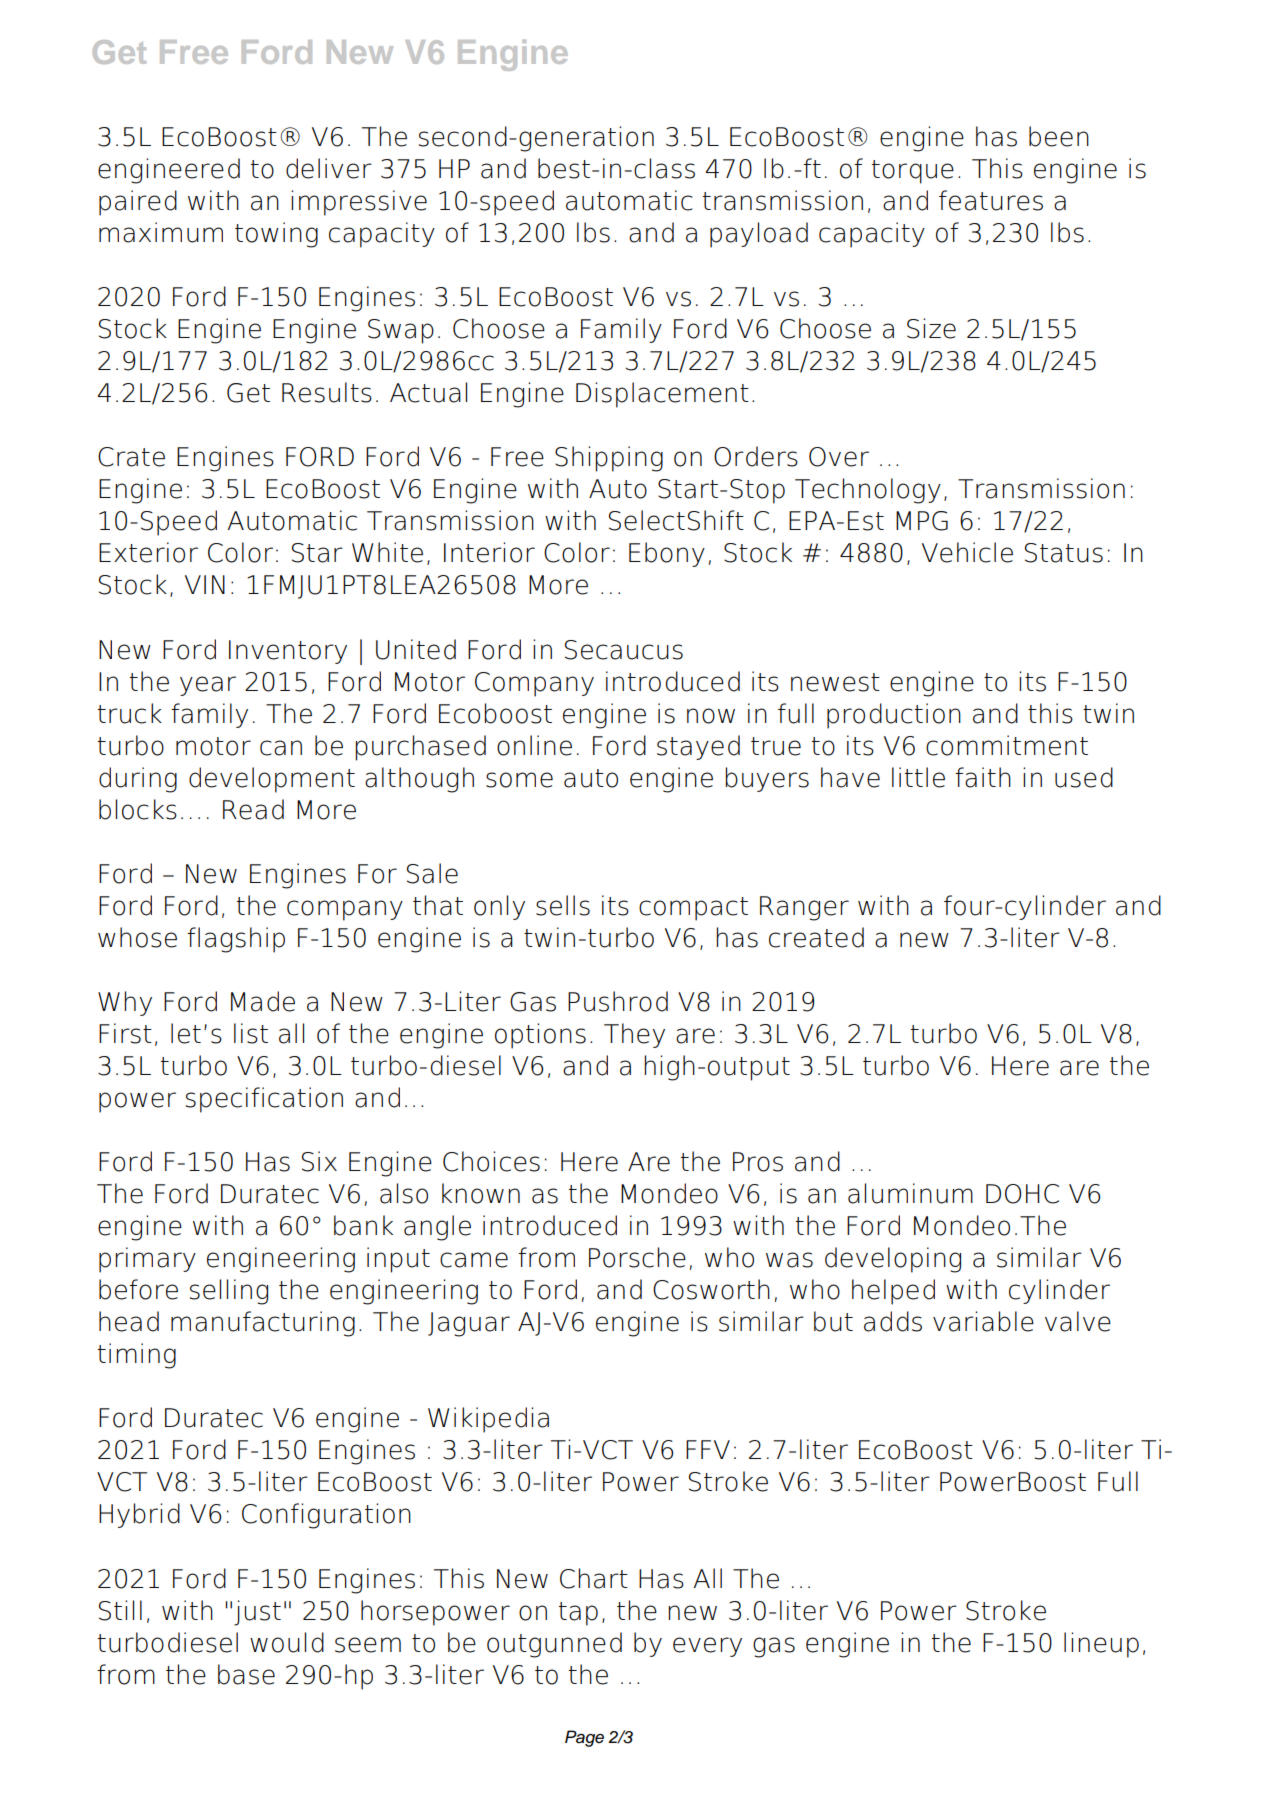 This document has width=1271, height=1798. Describe the element at coordinates (983, 777) in the document. I see `faith` at that location.
